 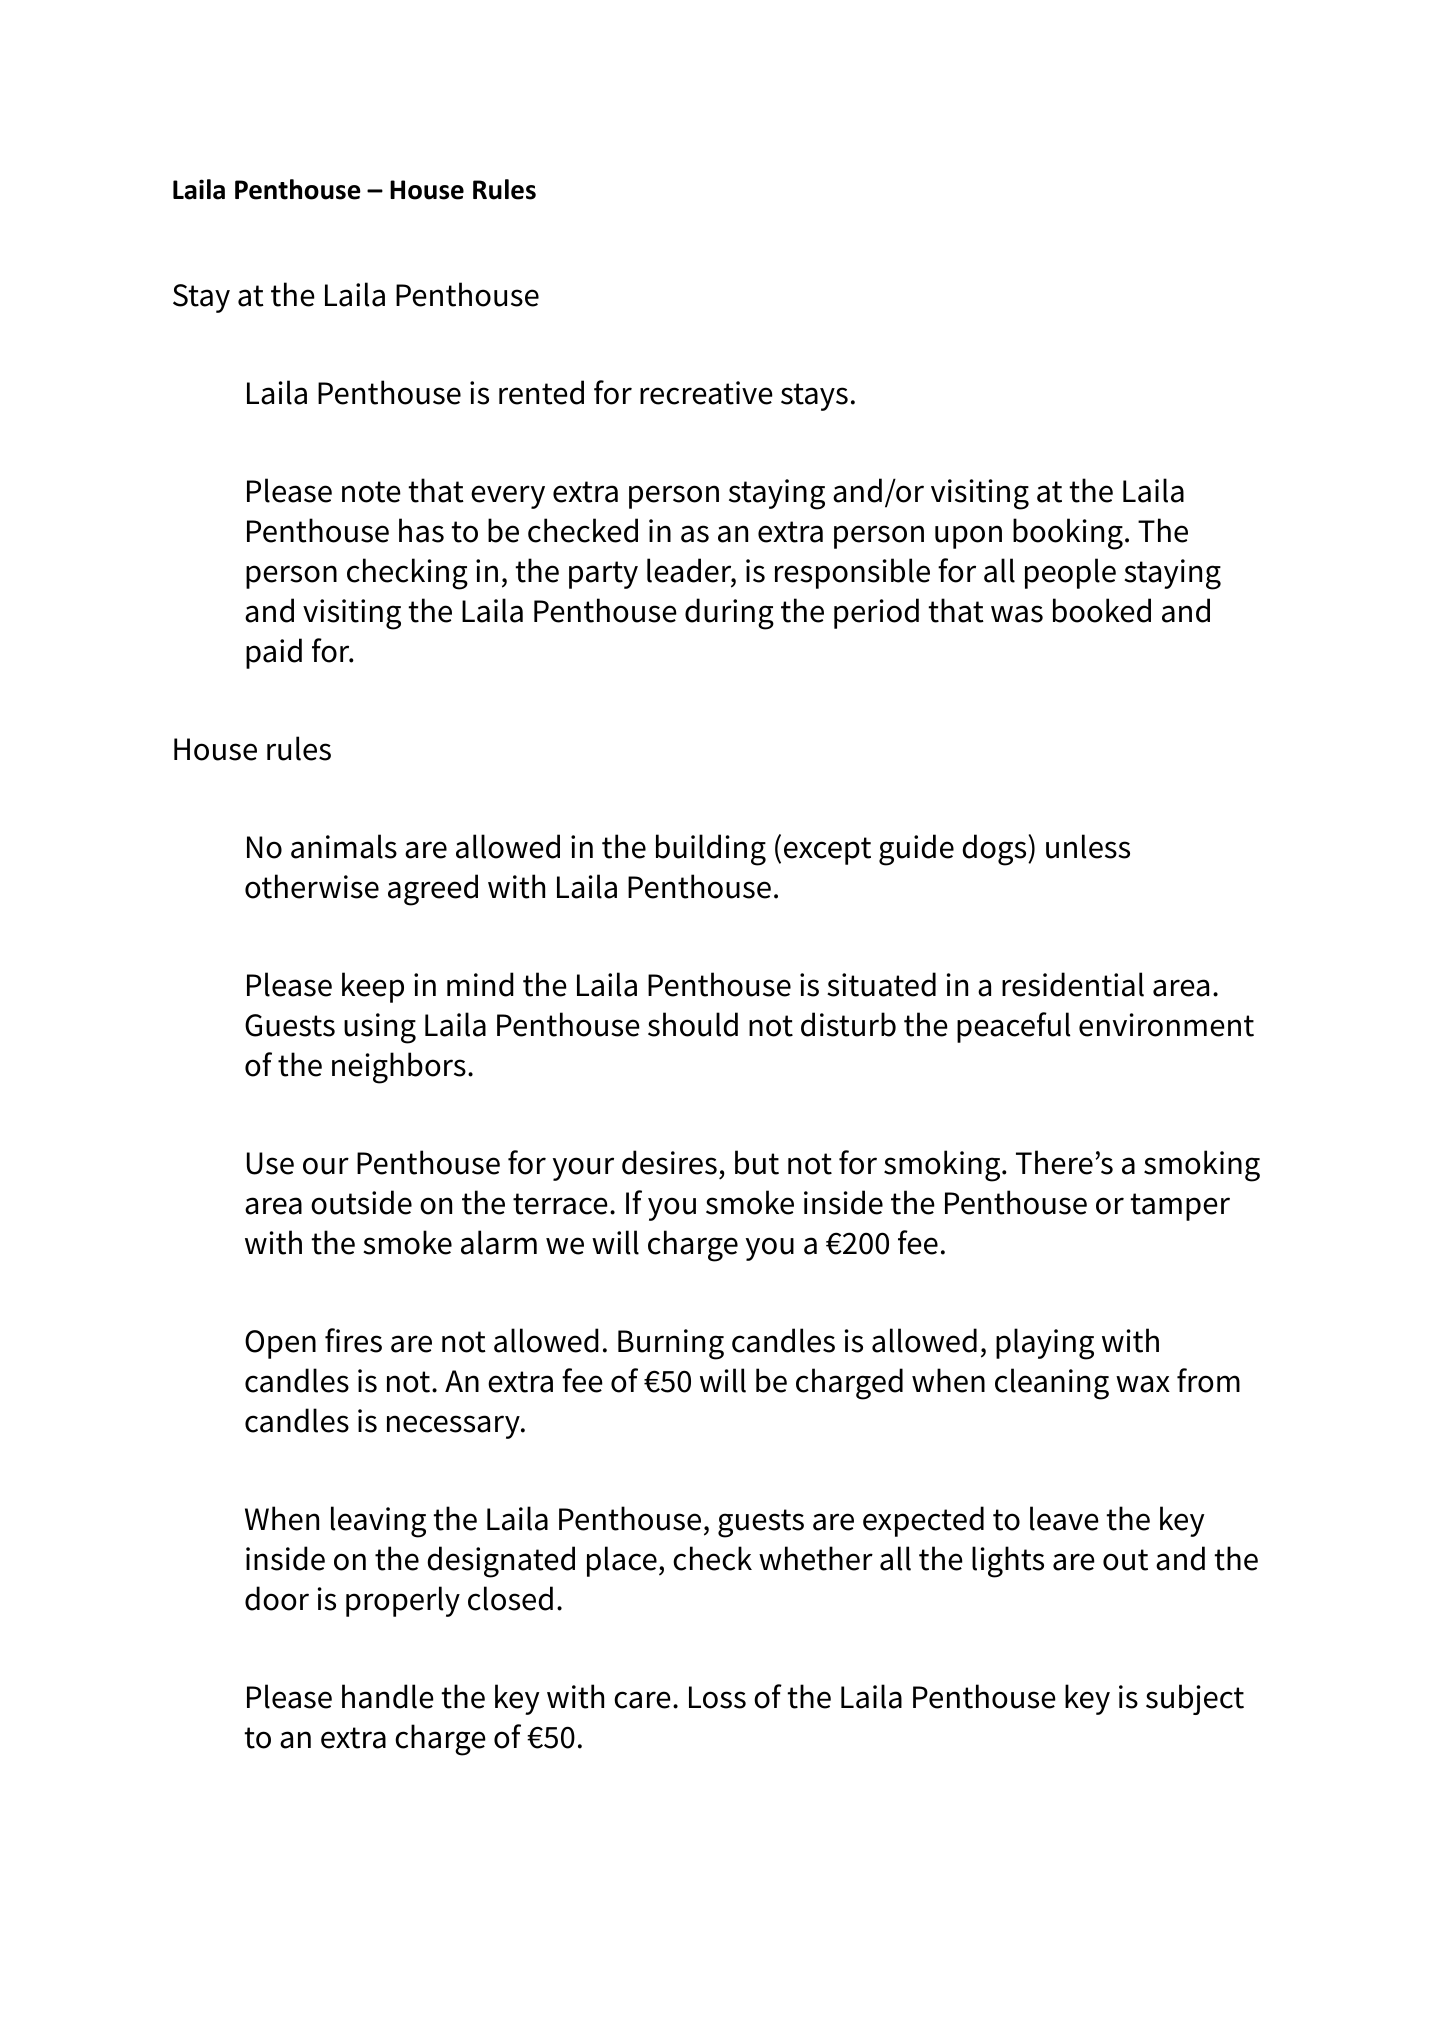 What do you see at coordinates (361, 1202) in the screenshot?
I see `outside` at bounding box center [361, 1202].
